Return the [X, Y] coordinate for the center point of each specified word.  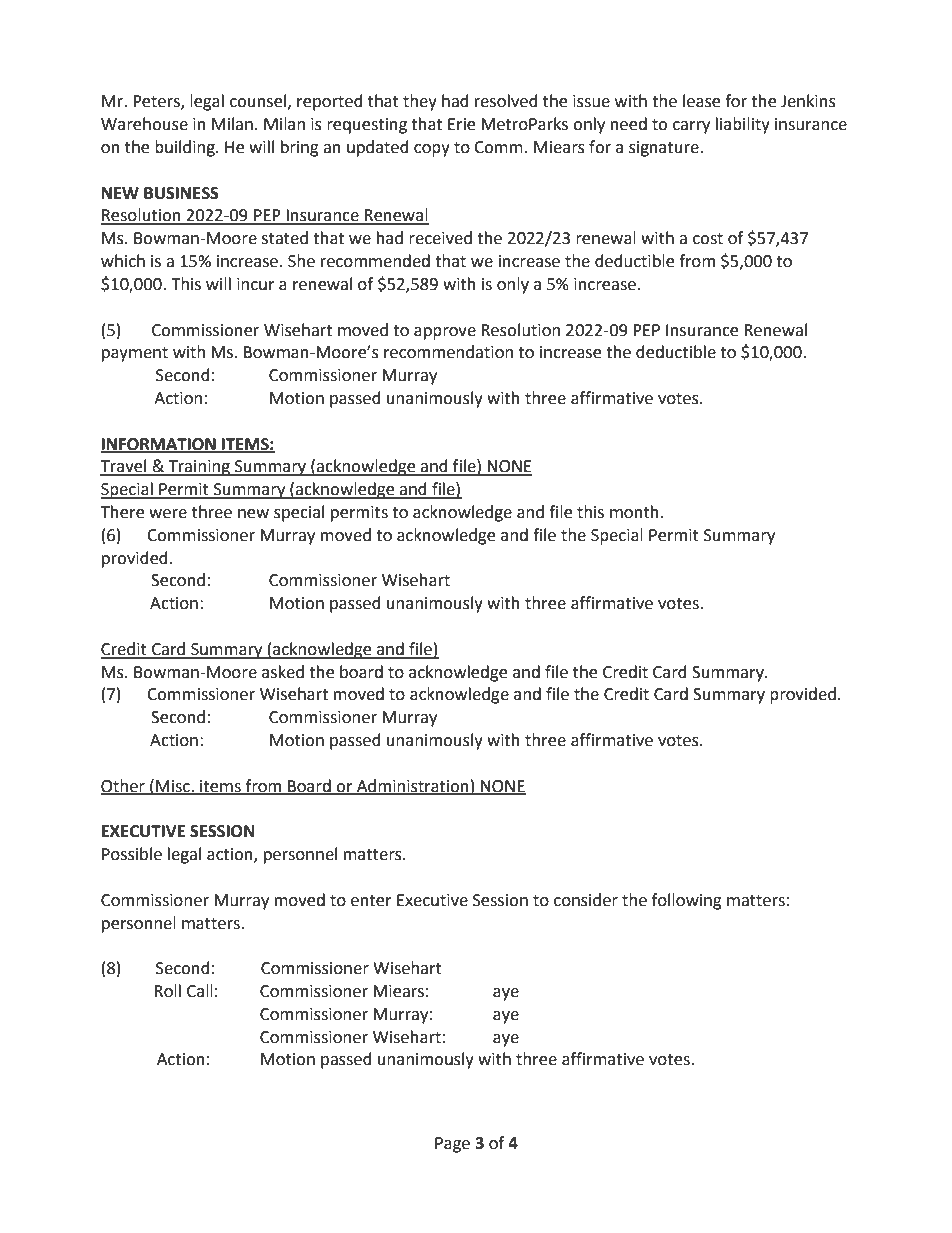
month [634, 512]
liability [743, 125]
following [687, 901]
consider [586, 900]
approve [445, 333]
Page [452, 1145]
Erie [461, 124]
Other [124, 786]
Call [200, 991]
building [186, 148]
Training [199, 468]
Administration [413, 786]
